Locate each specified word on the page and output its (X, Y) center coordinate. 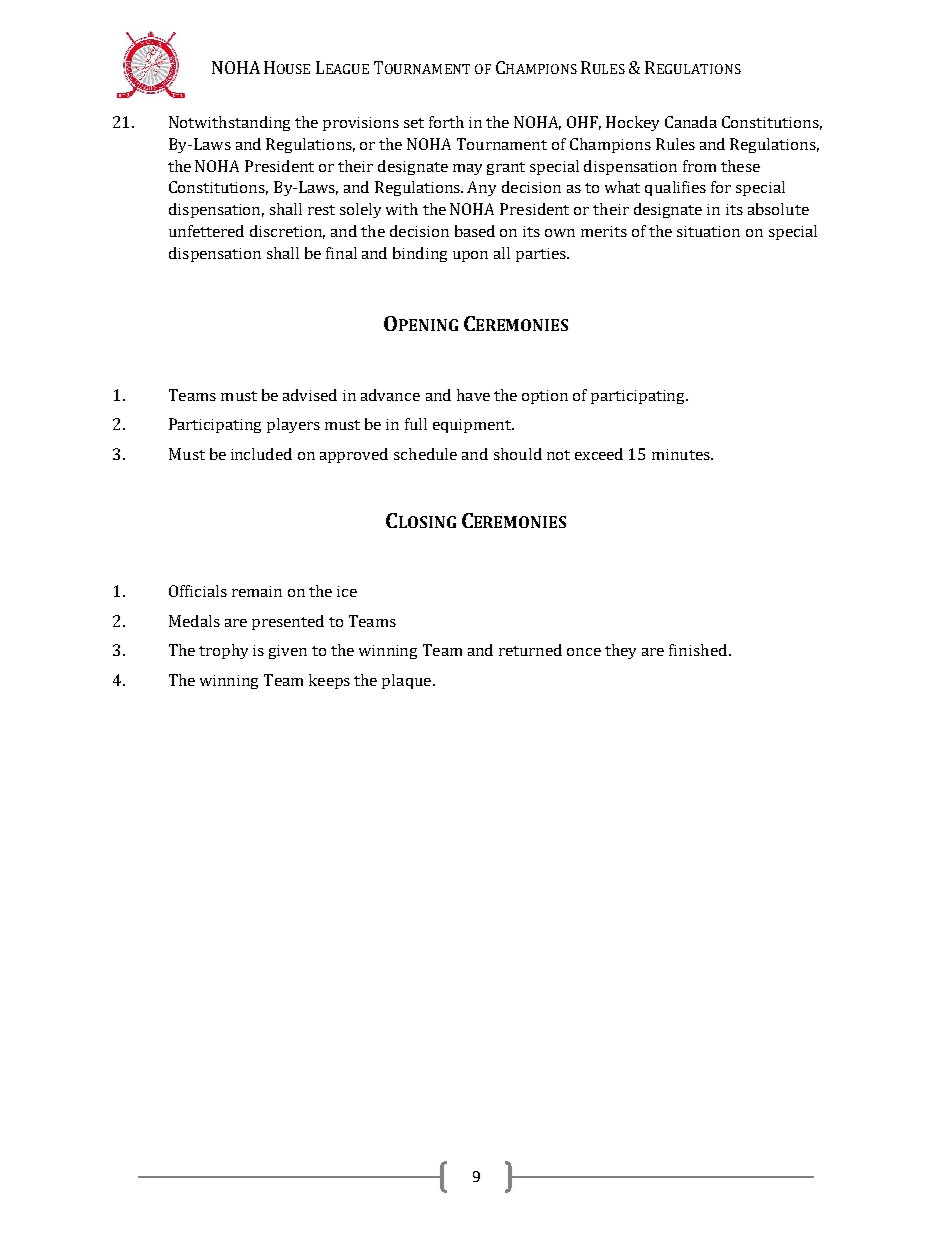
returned (530, 650)
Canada (691, 122)
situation (708, 231)
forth (446, 122)
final (341, 253)
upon (470, 256)
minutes (682, 454)
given (288, 652)
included (261, 454)
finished (699, 650)
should (518, 454)
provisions (361, 124)
